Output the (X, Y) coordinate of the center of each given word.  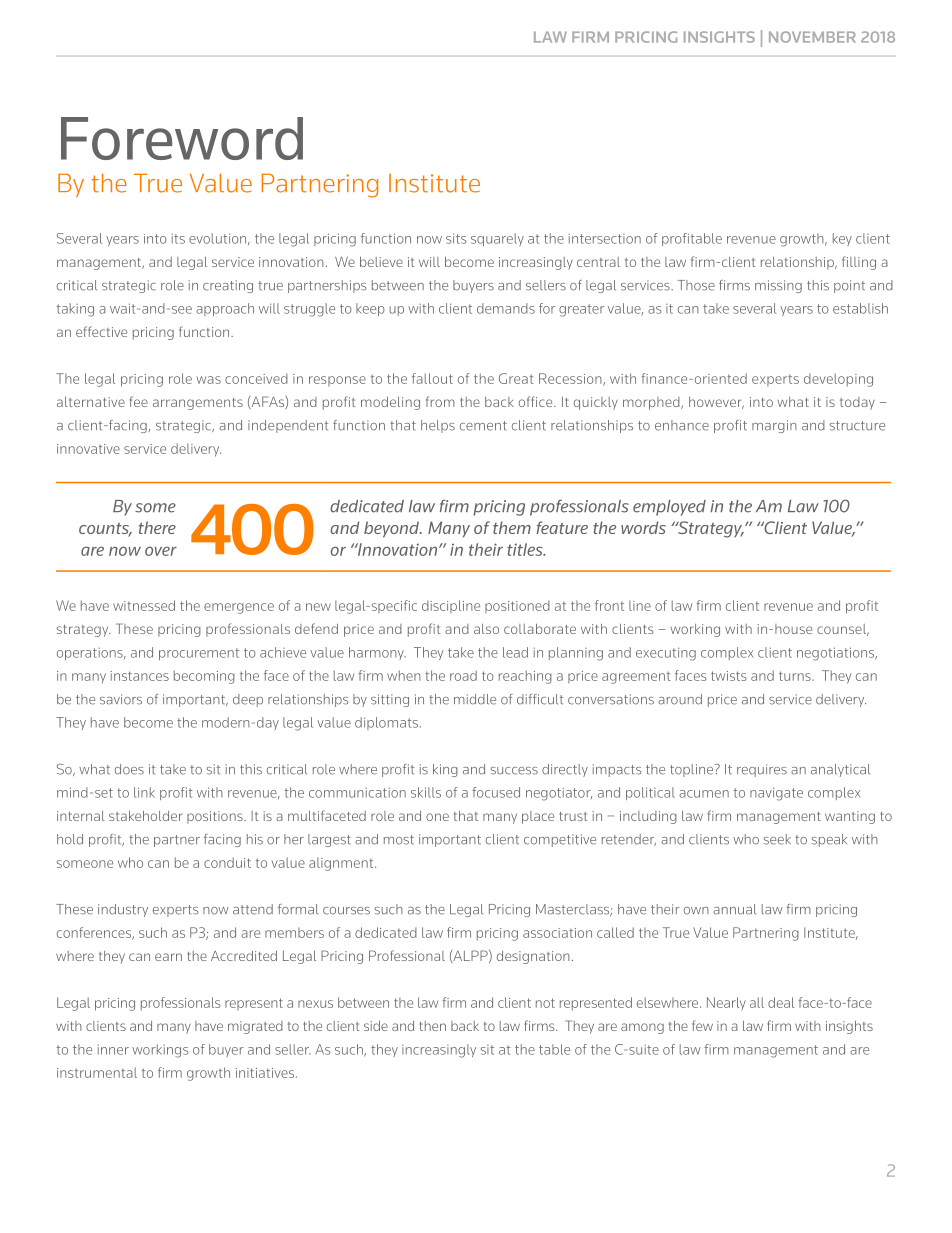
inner (113, 1050)
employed (669, 508)
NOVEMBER (812, 37)
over (161, 551)
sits (456, 238)
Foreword (182, 138)
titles (526, 549)
